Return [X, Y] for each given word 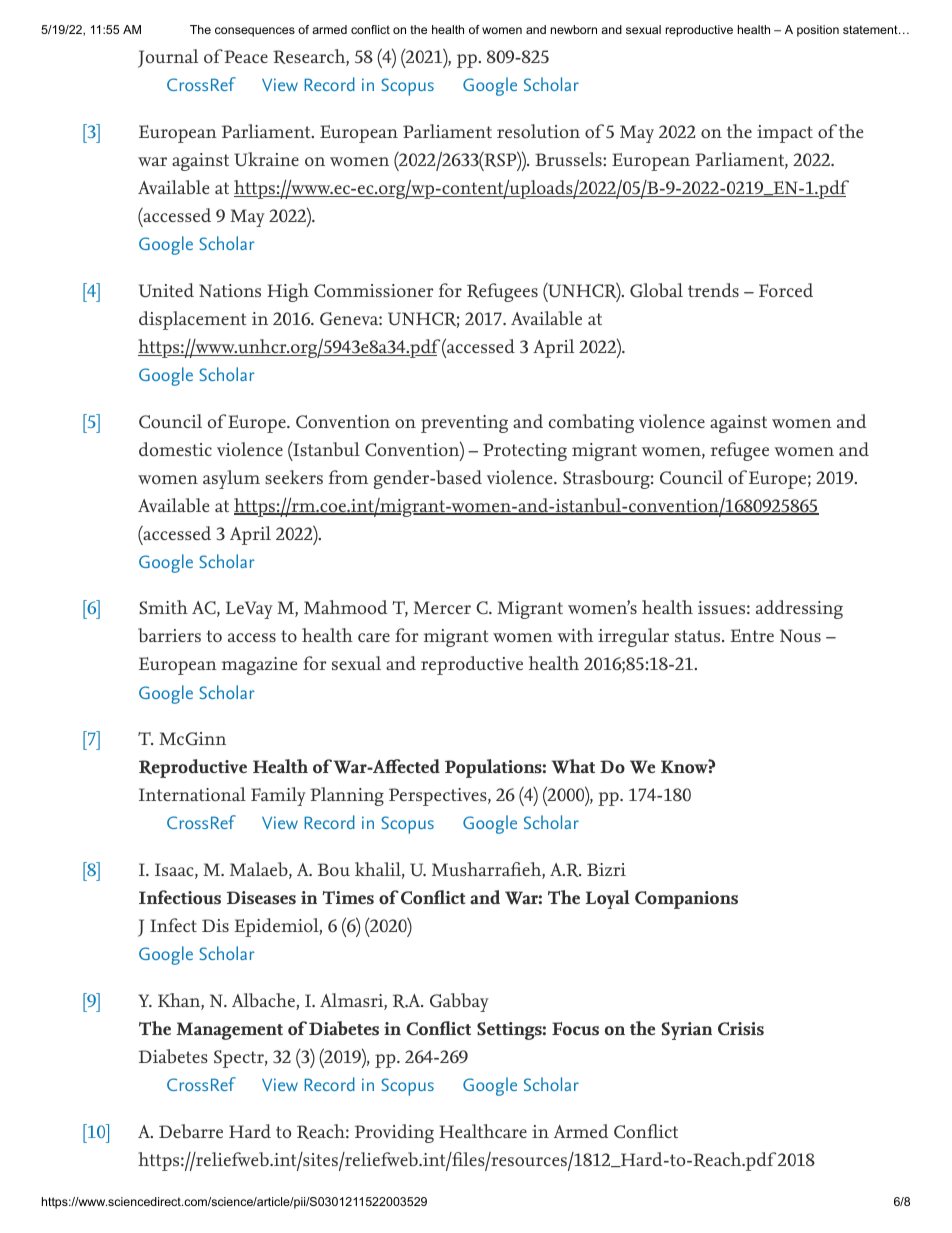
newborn [574, 29]
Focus [575, 1029]
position [818, 31]
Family [278, 796]
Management [229, 1031]
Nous [800, 635]
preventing [464, 424]
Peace [246, 56]
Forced [786, 290]
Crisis [741, 1029]
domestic [175, 449]
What [573, 766]
